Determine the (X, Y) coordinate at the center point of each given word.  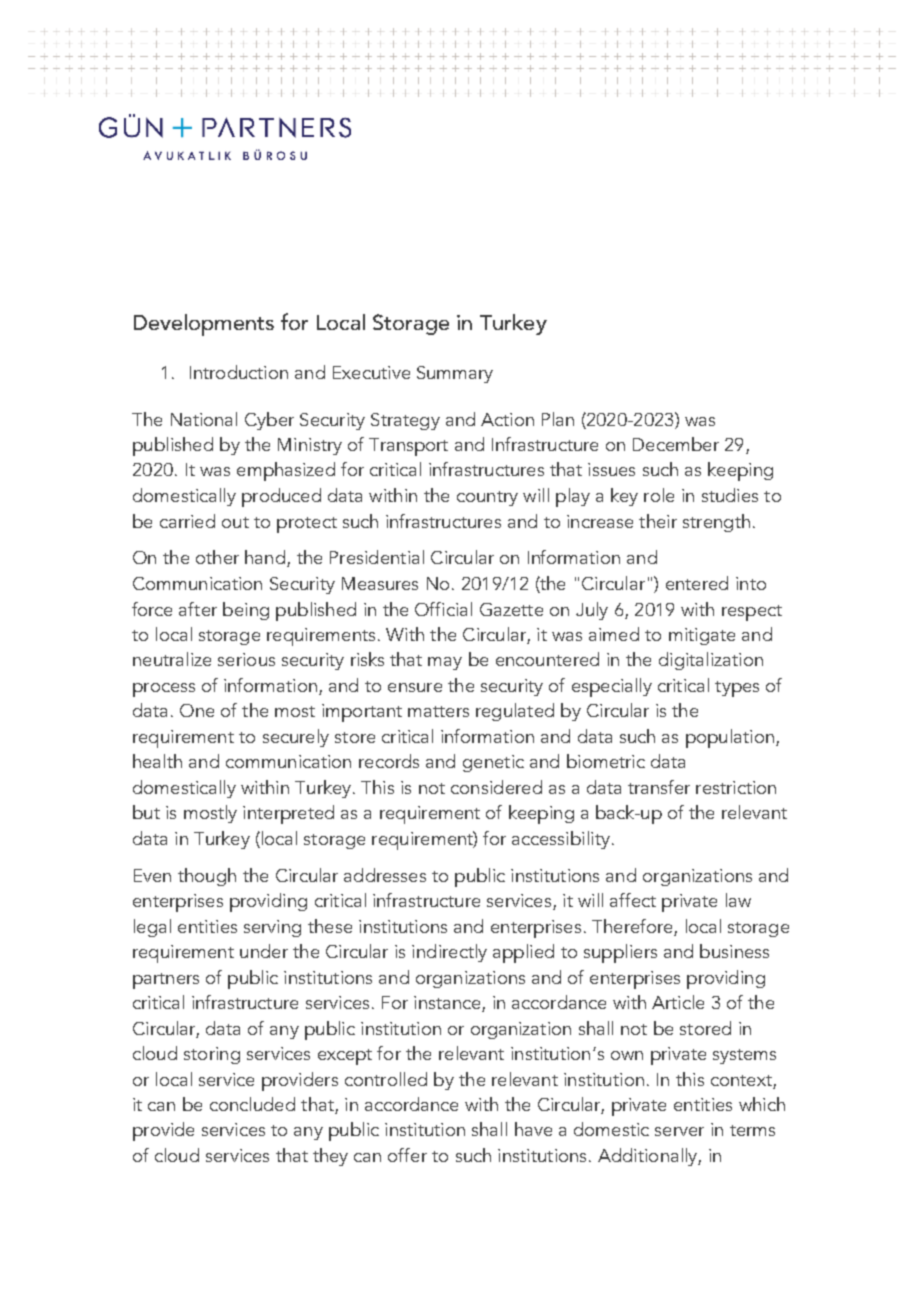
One (197, 710)
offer (407, 1155)
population (730, 738)
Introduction (239, 372)
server (679, 1131)
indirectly (449, 953)
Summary (455, 374)
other (217, 557)
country (487, 498)
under (264, 951)
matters (438, 711)
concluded (252, 1104)
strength (716, 523)
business (734, 951)
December (676, 444)
